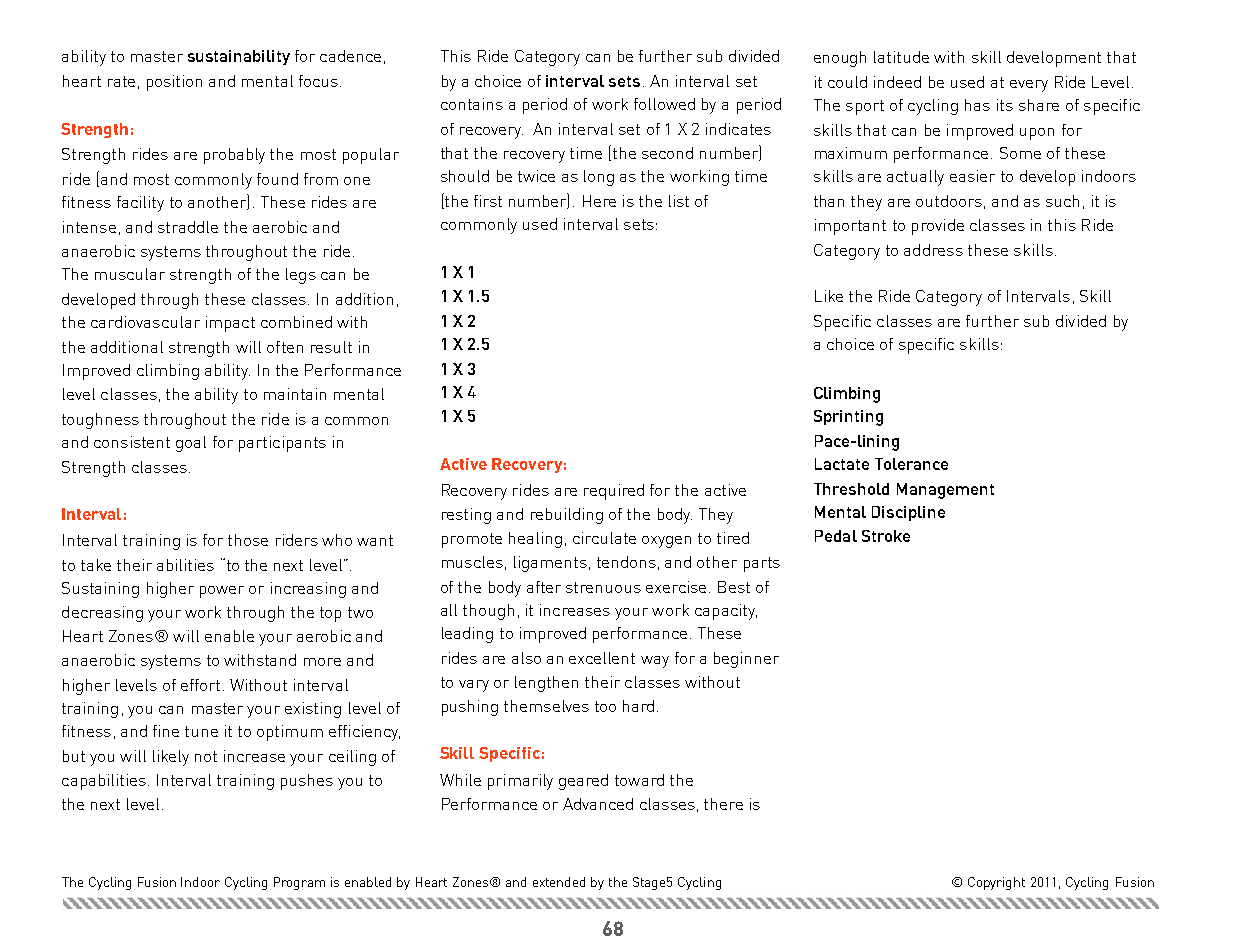 This screenshot has height=952, width=1233. Describe the element at coordinates (911, 464) in the screenshot. I see `Tolerance` at that location.
